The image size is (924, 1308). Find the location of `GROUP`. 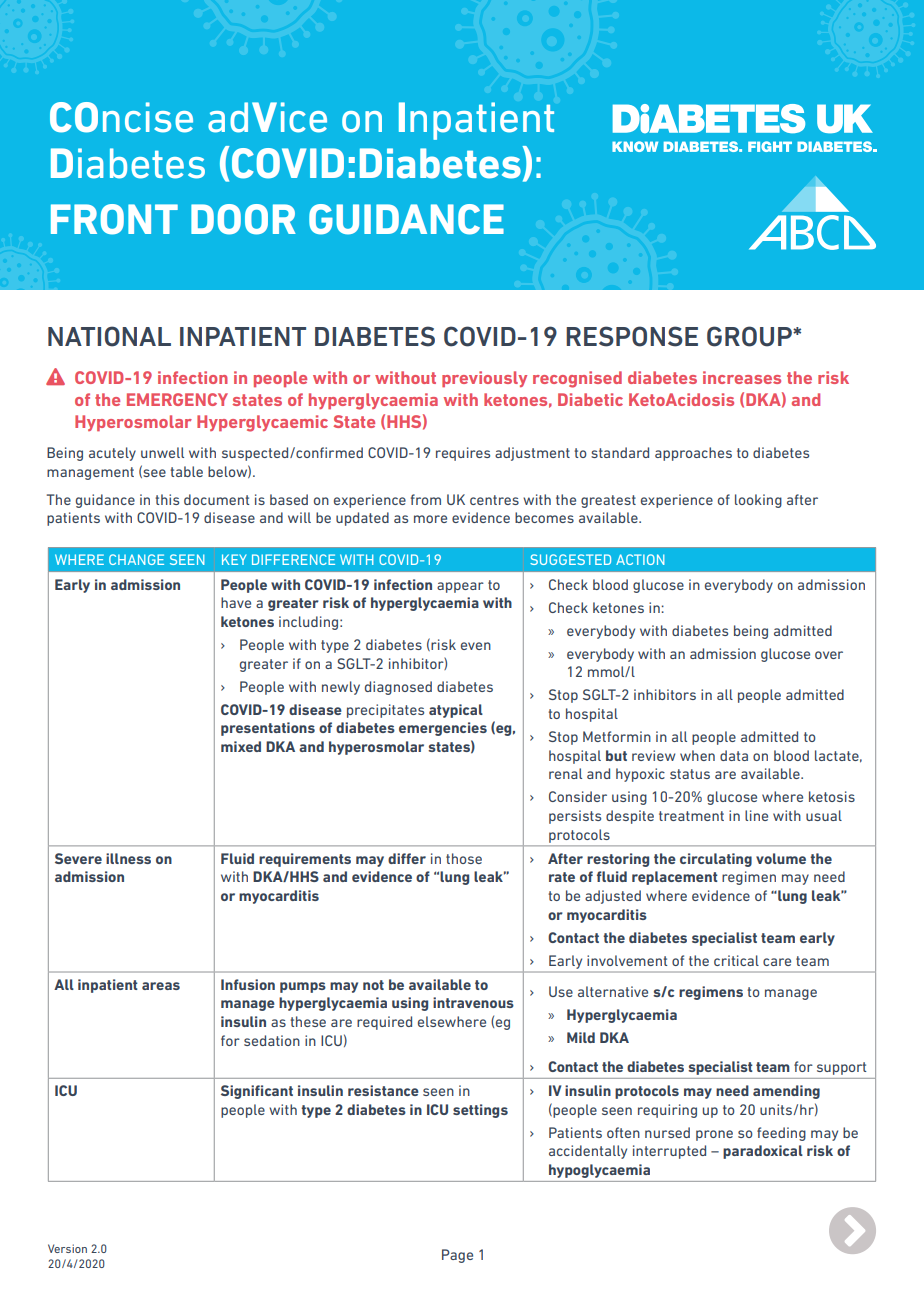

GROUP is located at coordinates (750, 336).
